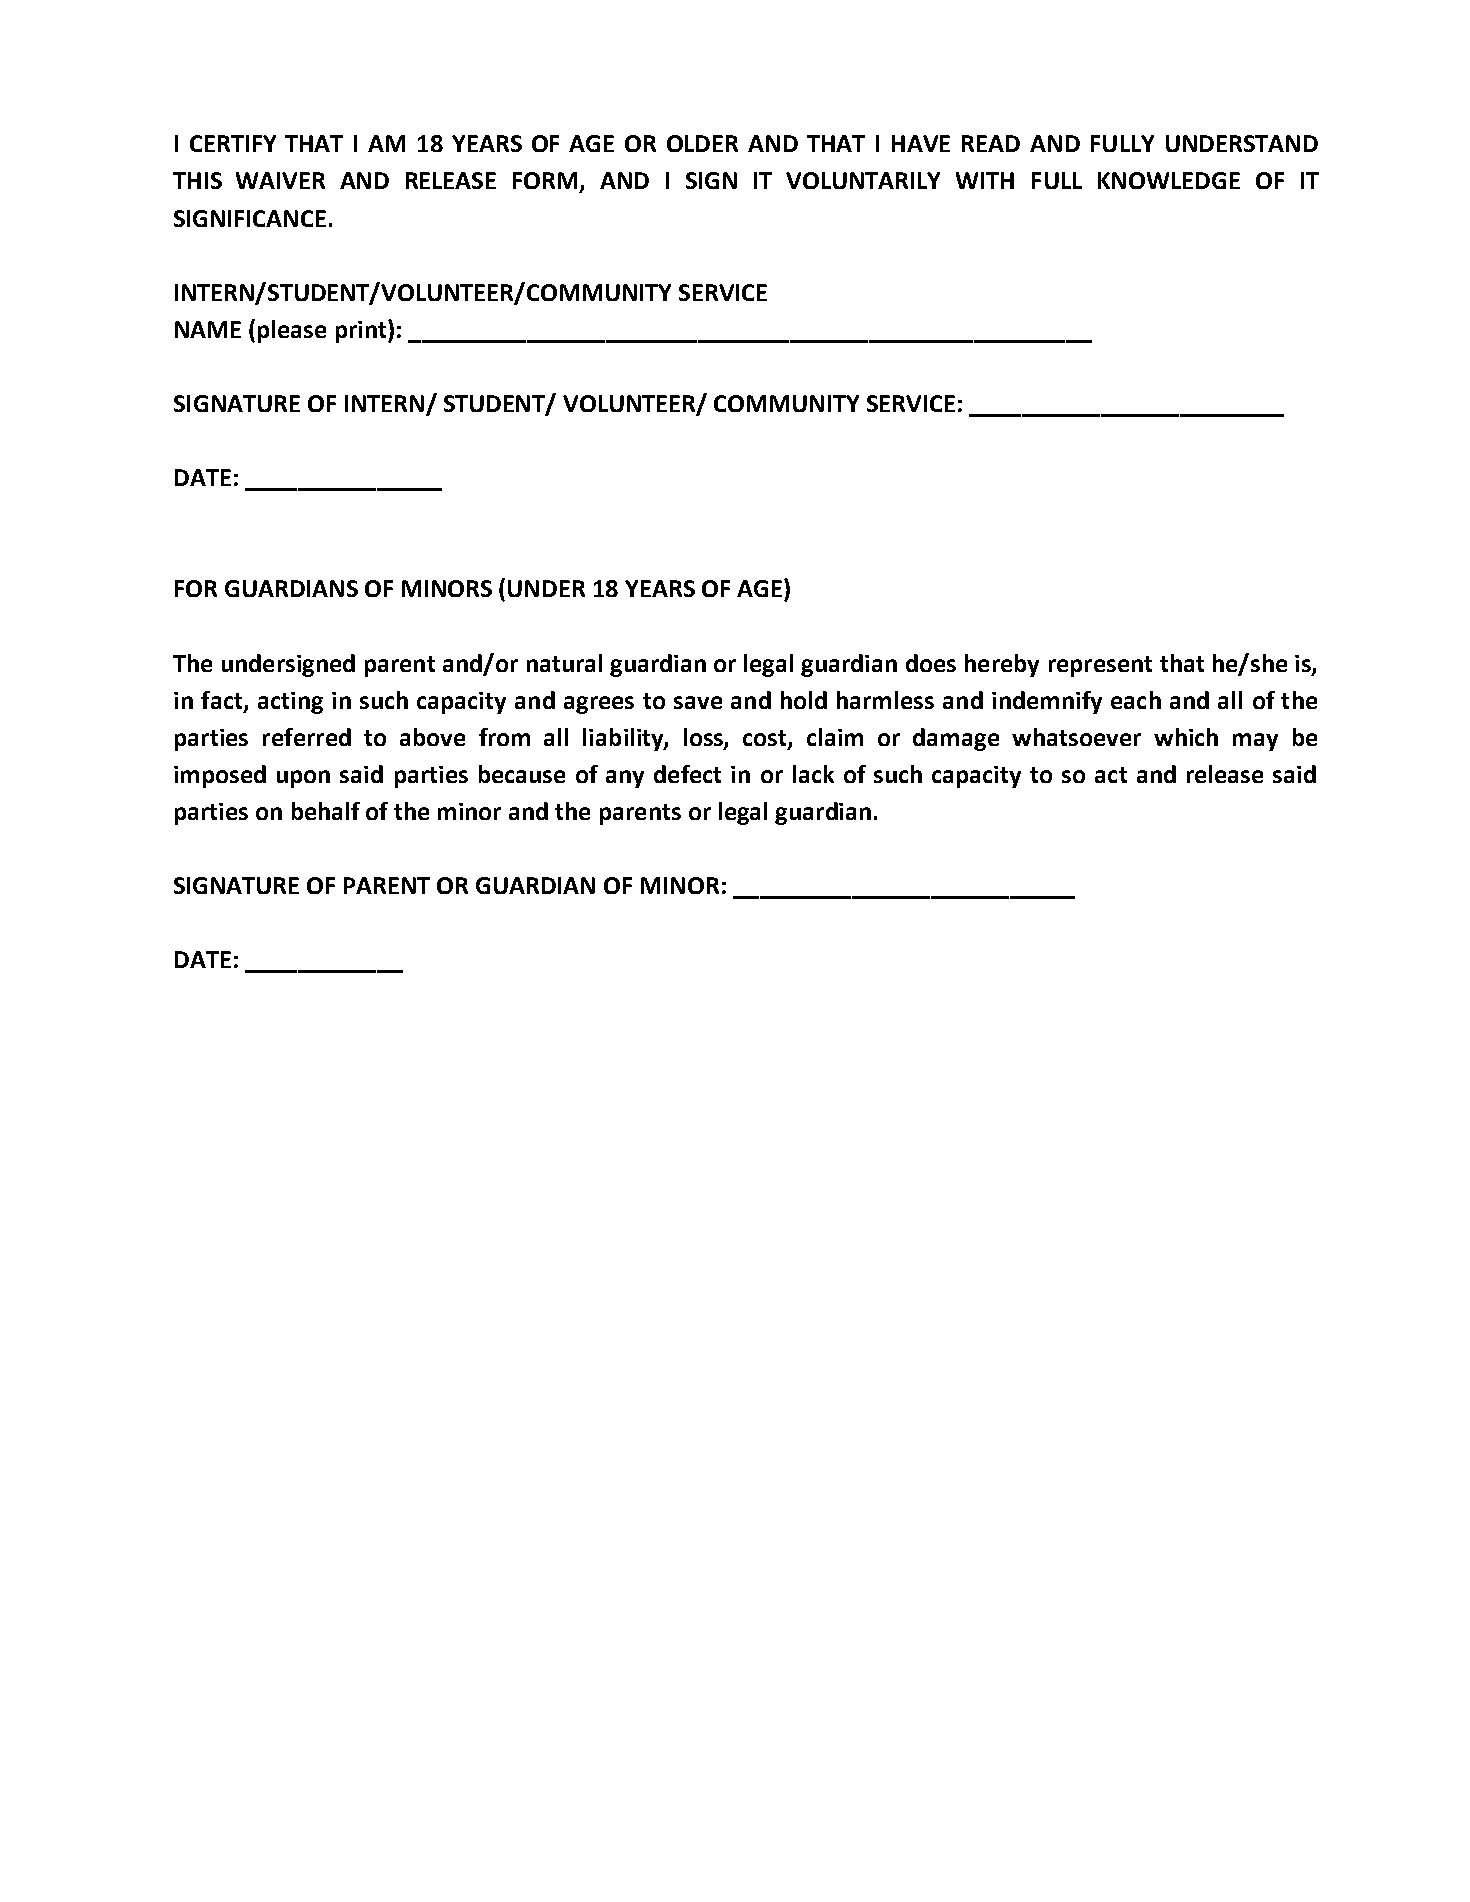  What do you see at coordinates (687, 774) in the screenshot?
I see `defect` at bounding box center [687, 774].
